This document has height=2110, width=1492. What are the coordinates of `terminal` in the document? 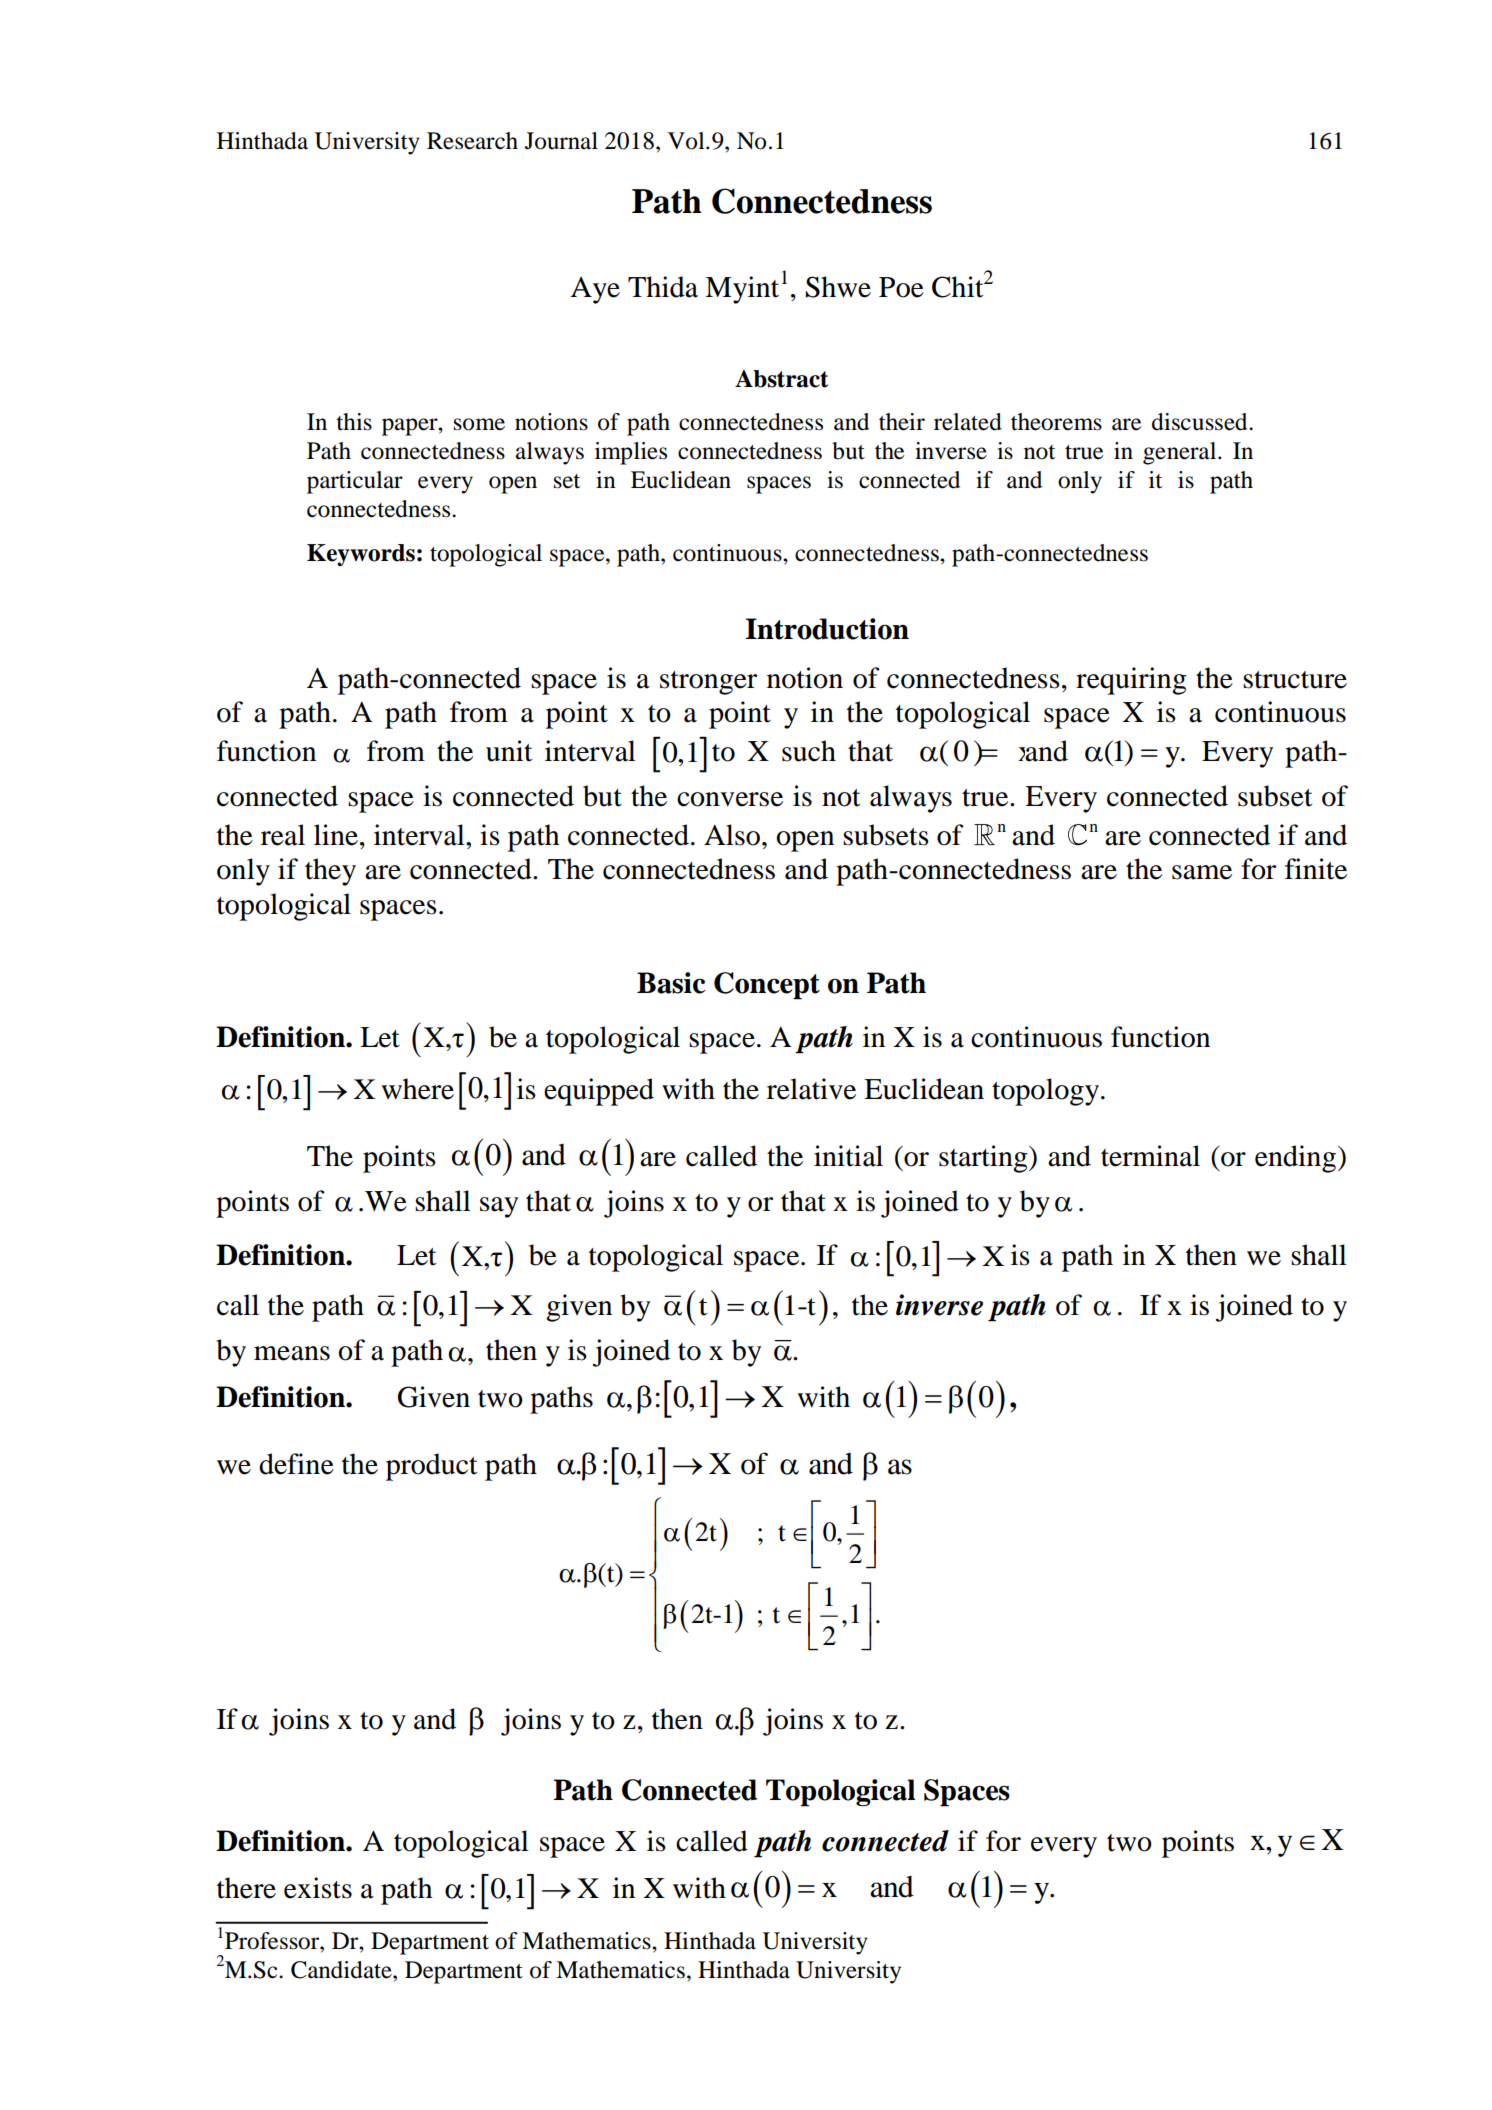 It's located at (1150, 1156).
